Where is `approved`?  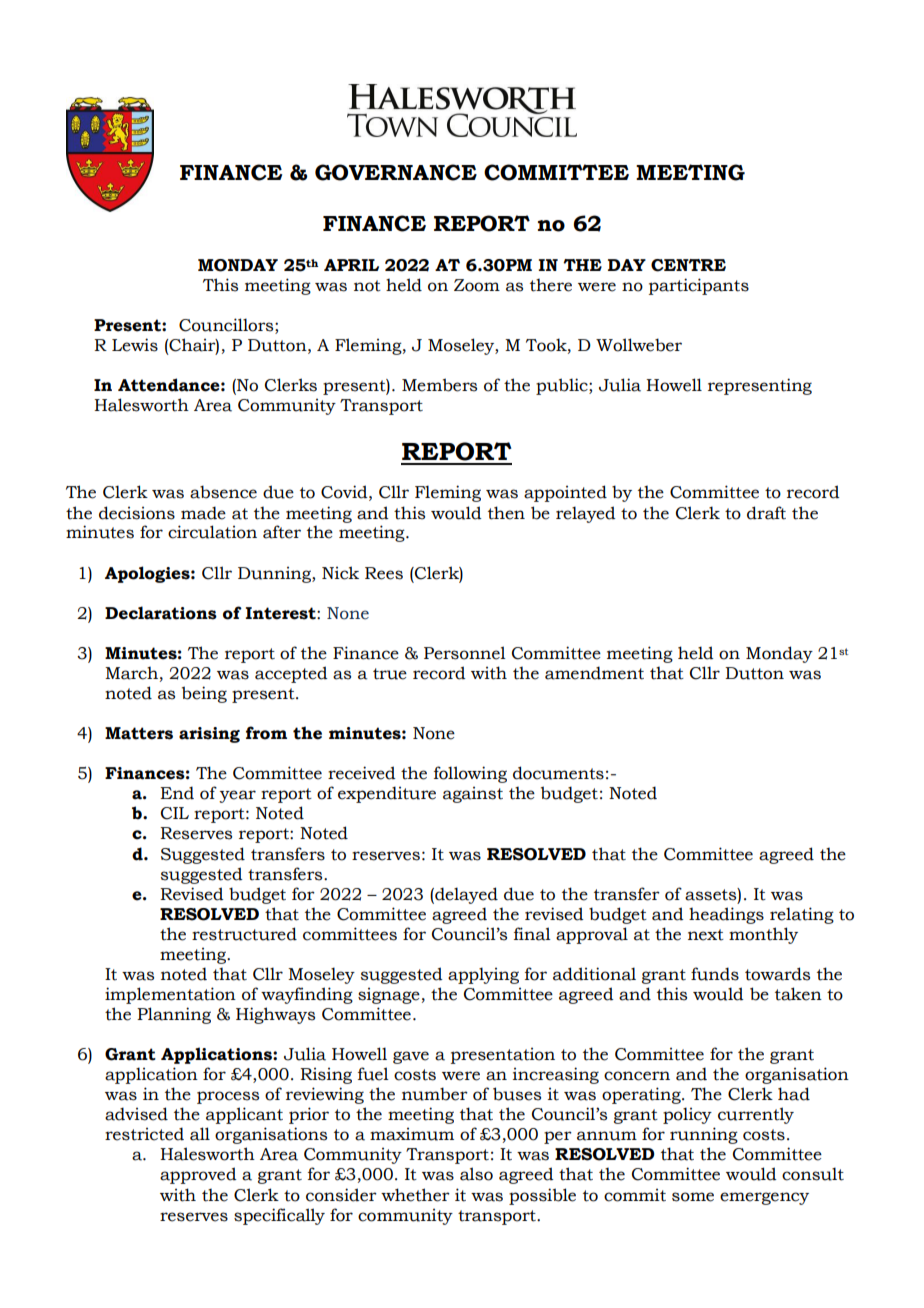 approved is located at coordinates (198, 1175).
